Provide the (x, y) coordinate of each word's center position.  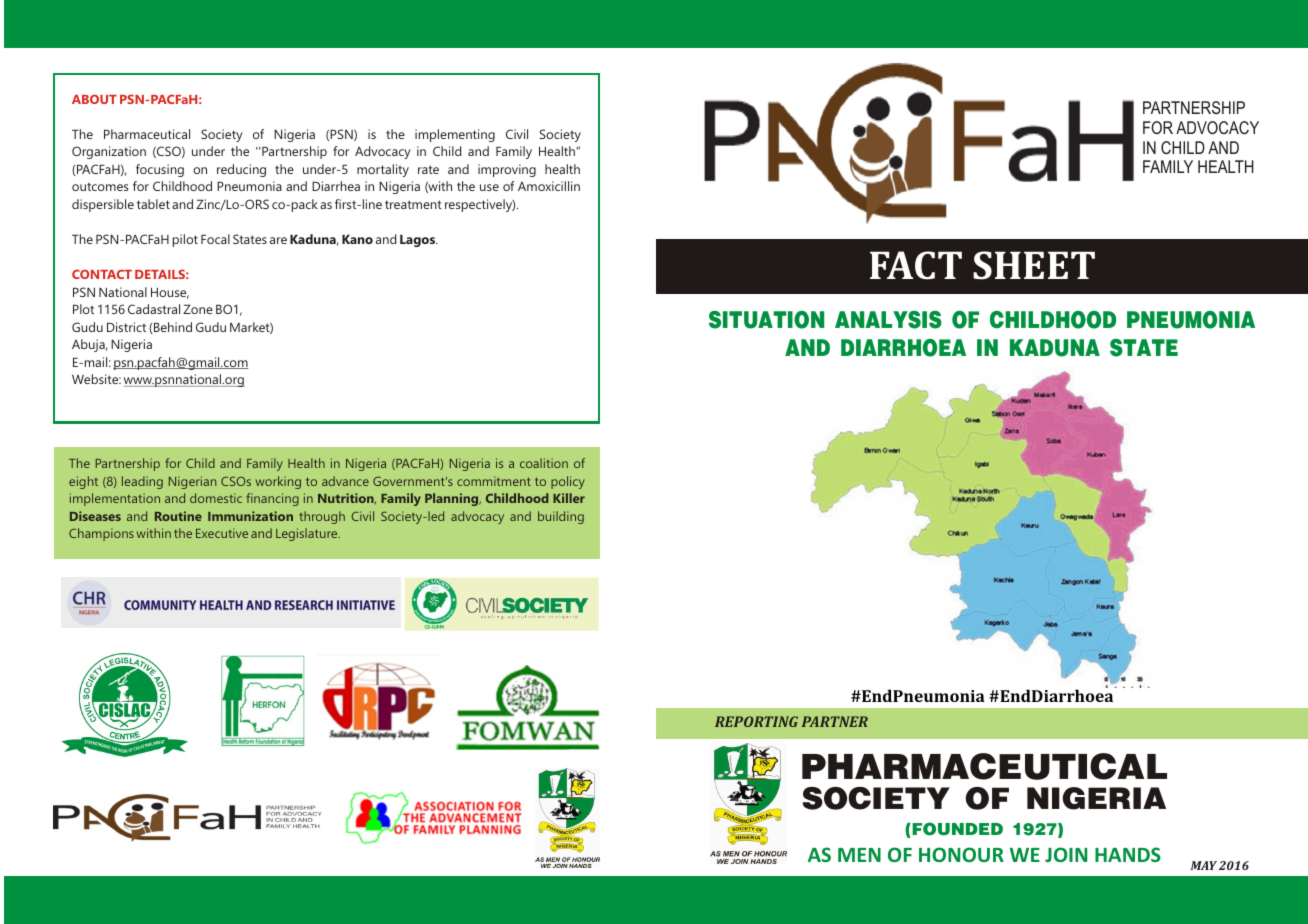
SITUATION (766, 320)
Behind (172, 328)
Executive (222, 533)
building (561, 517)
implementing (455, 135)
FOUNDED (956, 829)
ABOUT (94, 99)
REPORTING (756, 721)
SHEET (1034, 265)
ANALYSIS (888, 320)
